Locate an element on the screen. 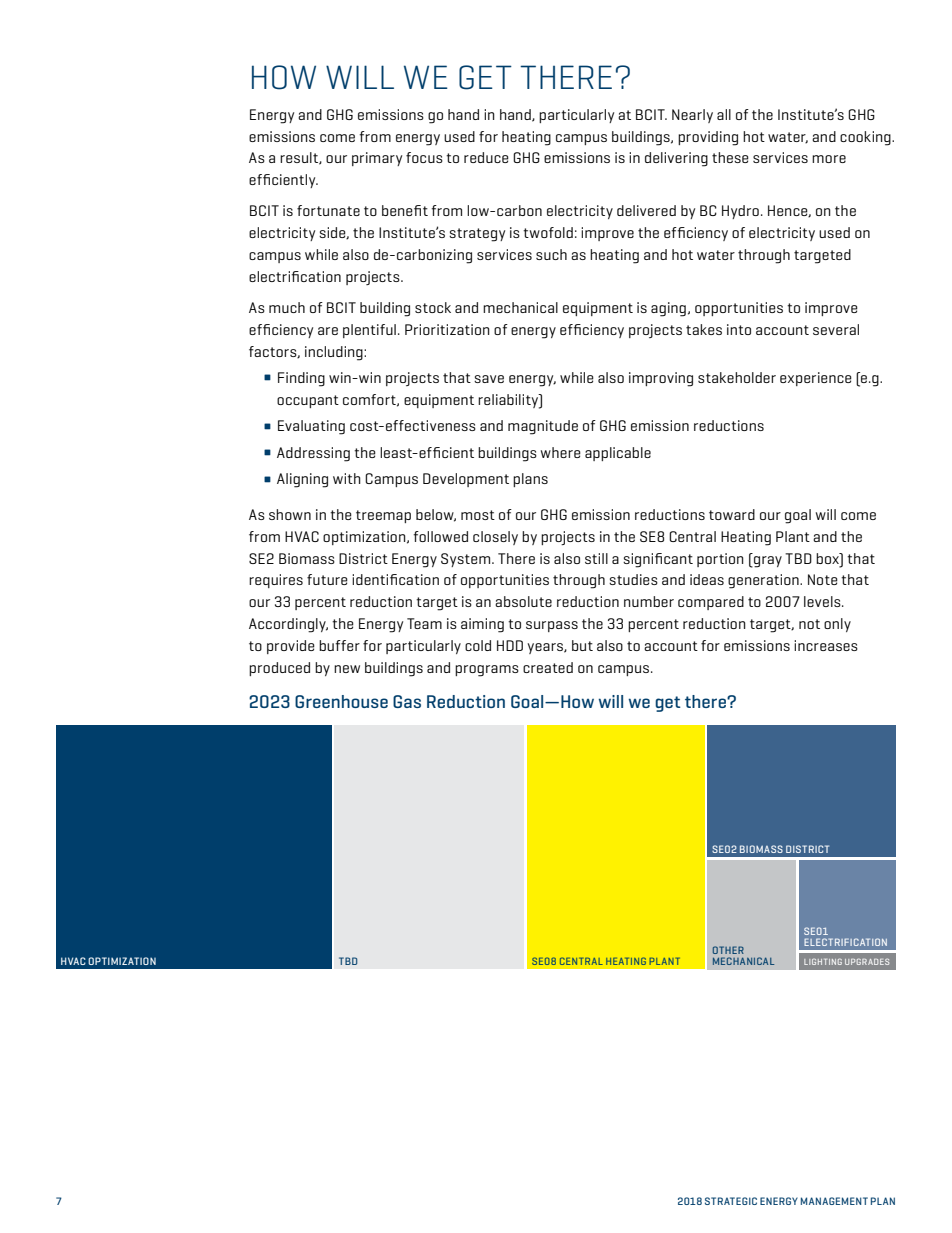 Image resolution: width=952 pixels, height=1233 pixels. STRATEGIC is located at coordinates (731, 1201).
